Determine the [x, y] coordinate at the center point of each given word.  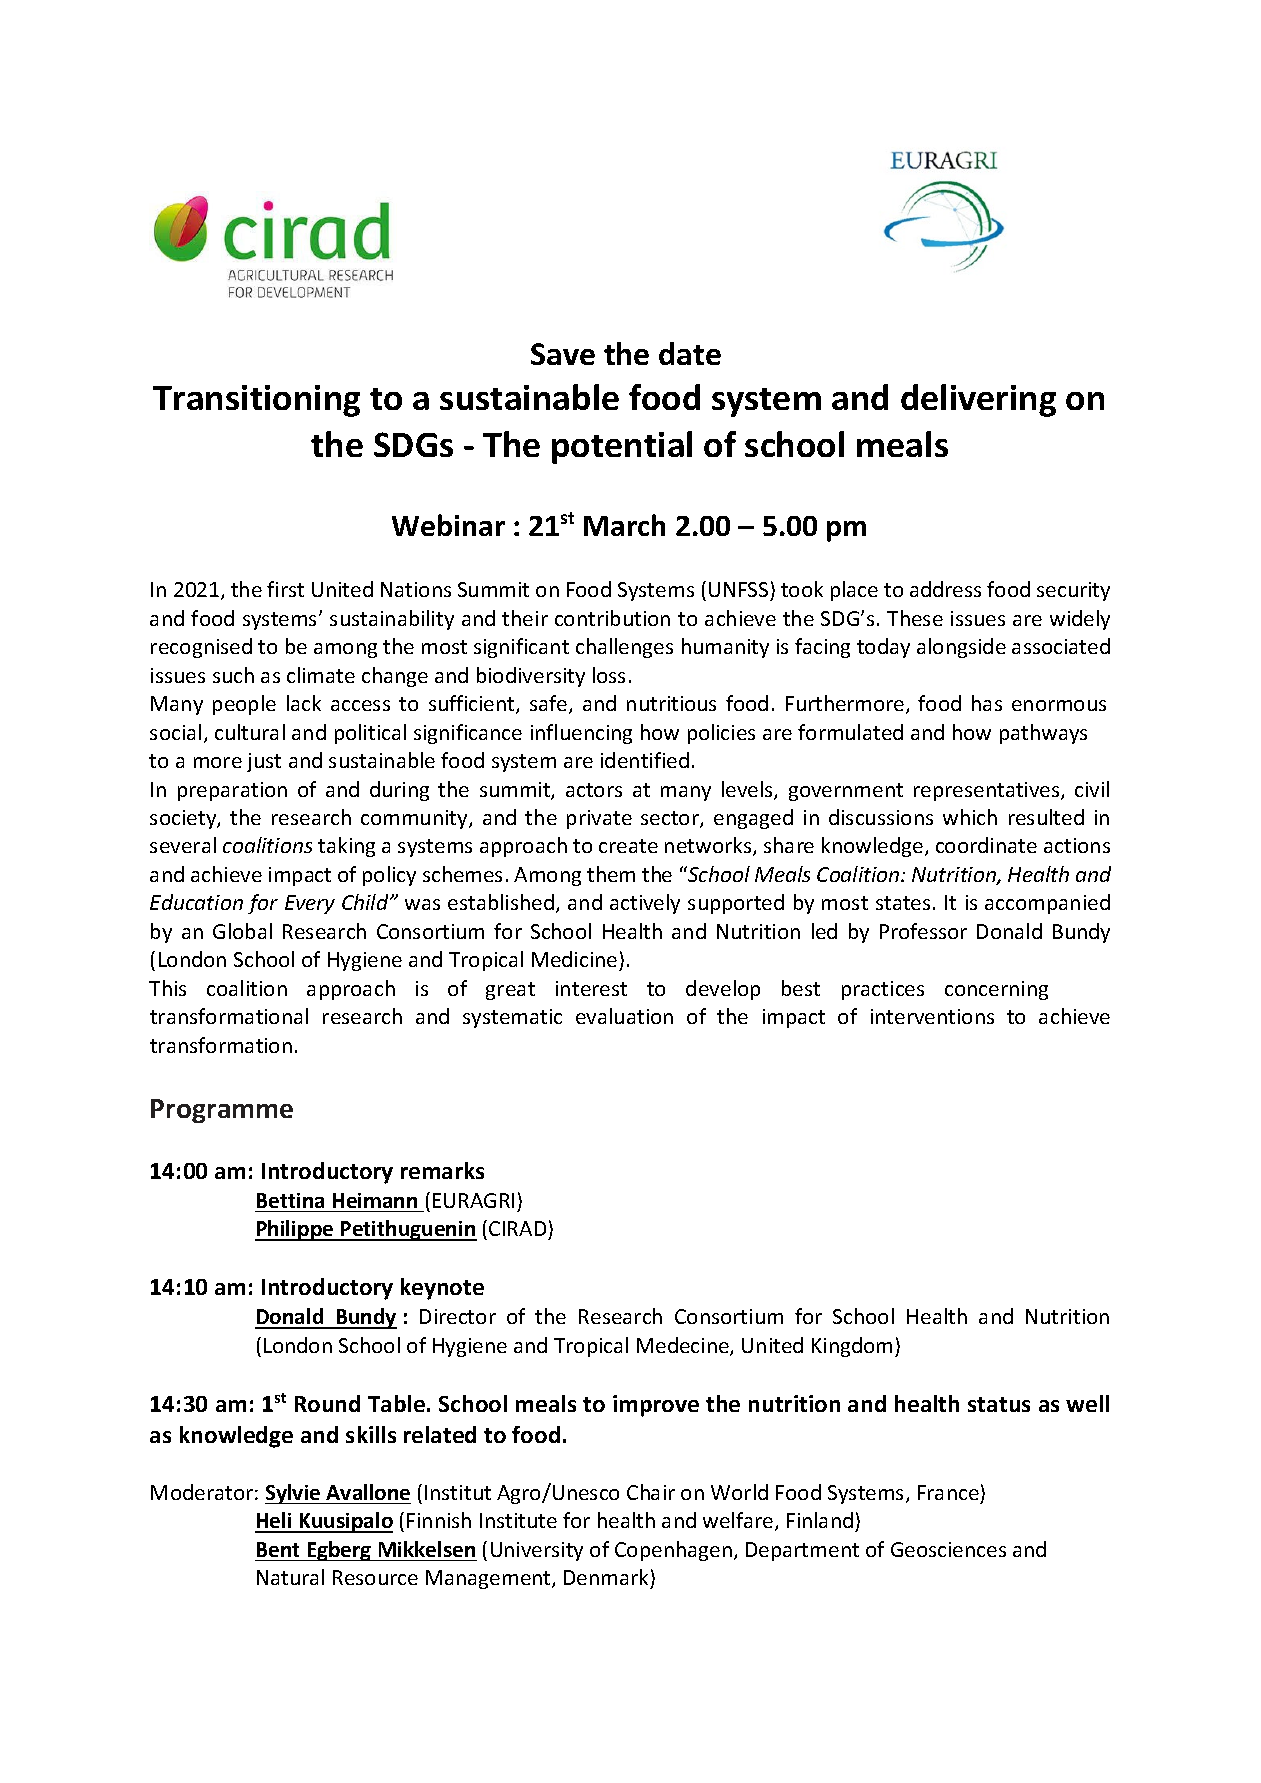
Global [242, 931]
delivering [978, 400]
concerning [996, 990]
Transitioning [256, 401]
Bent [278, 1549]
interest [591, 988]
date [690, 353]
